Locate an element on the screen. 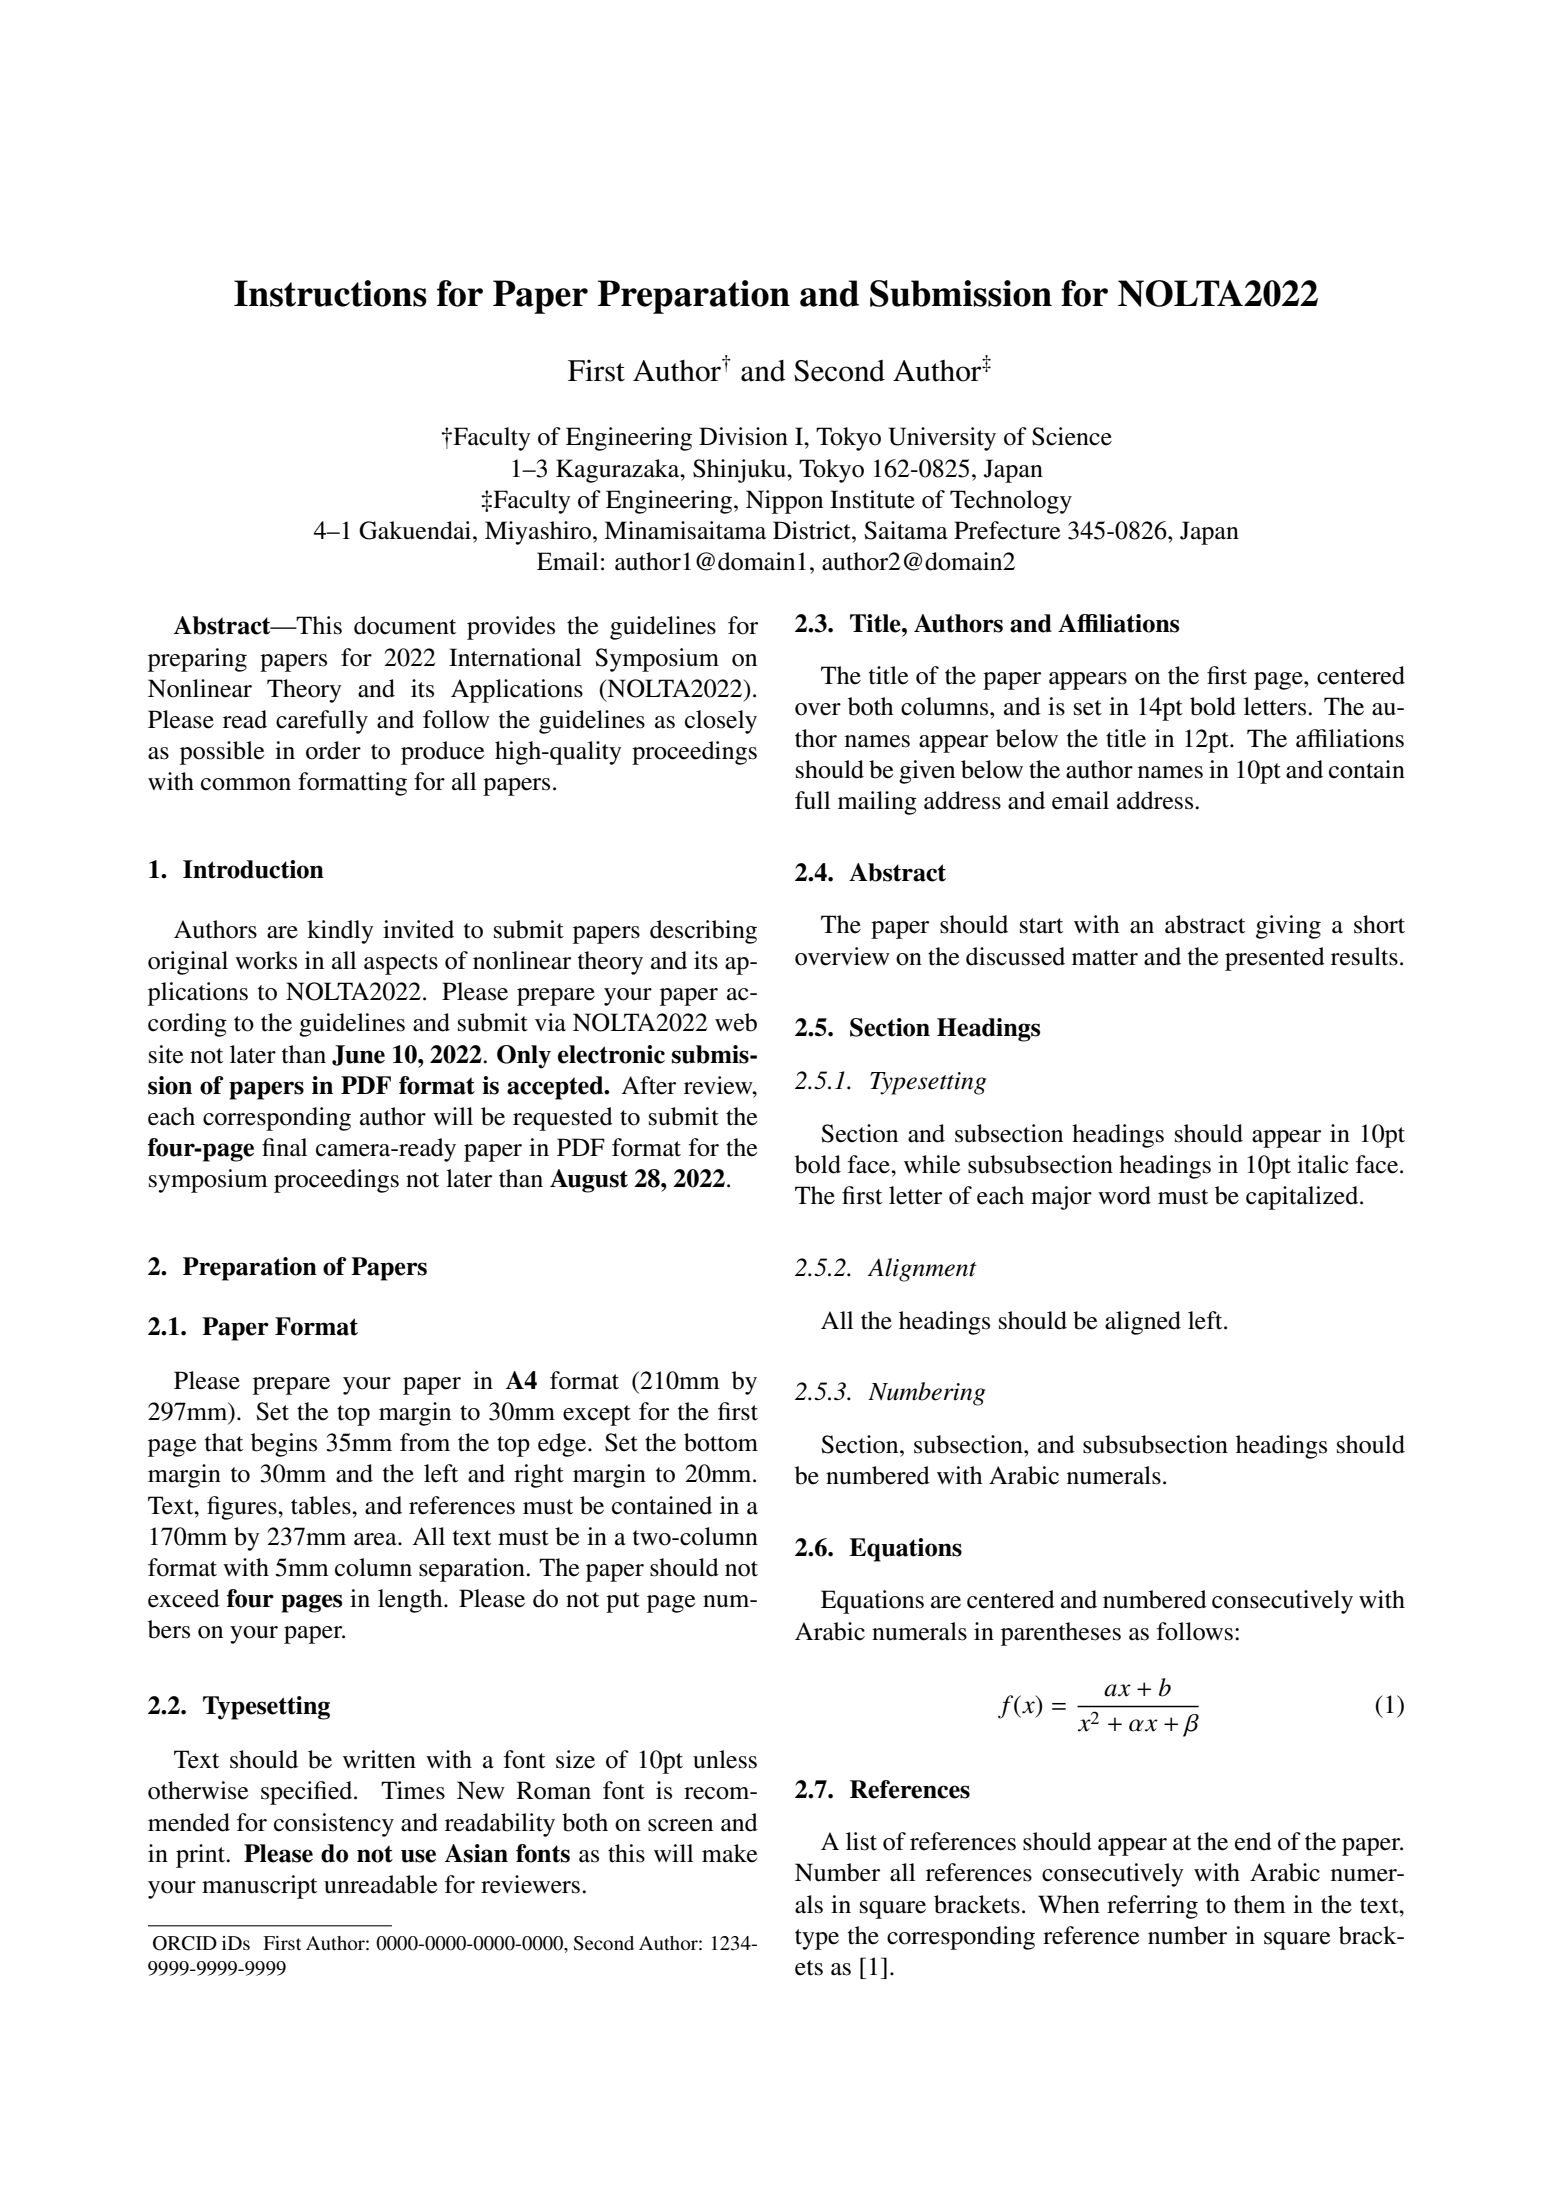  Shinjuku is located at coordinates (740, 471).
